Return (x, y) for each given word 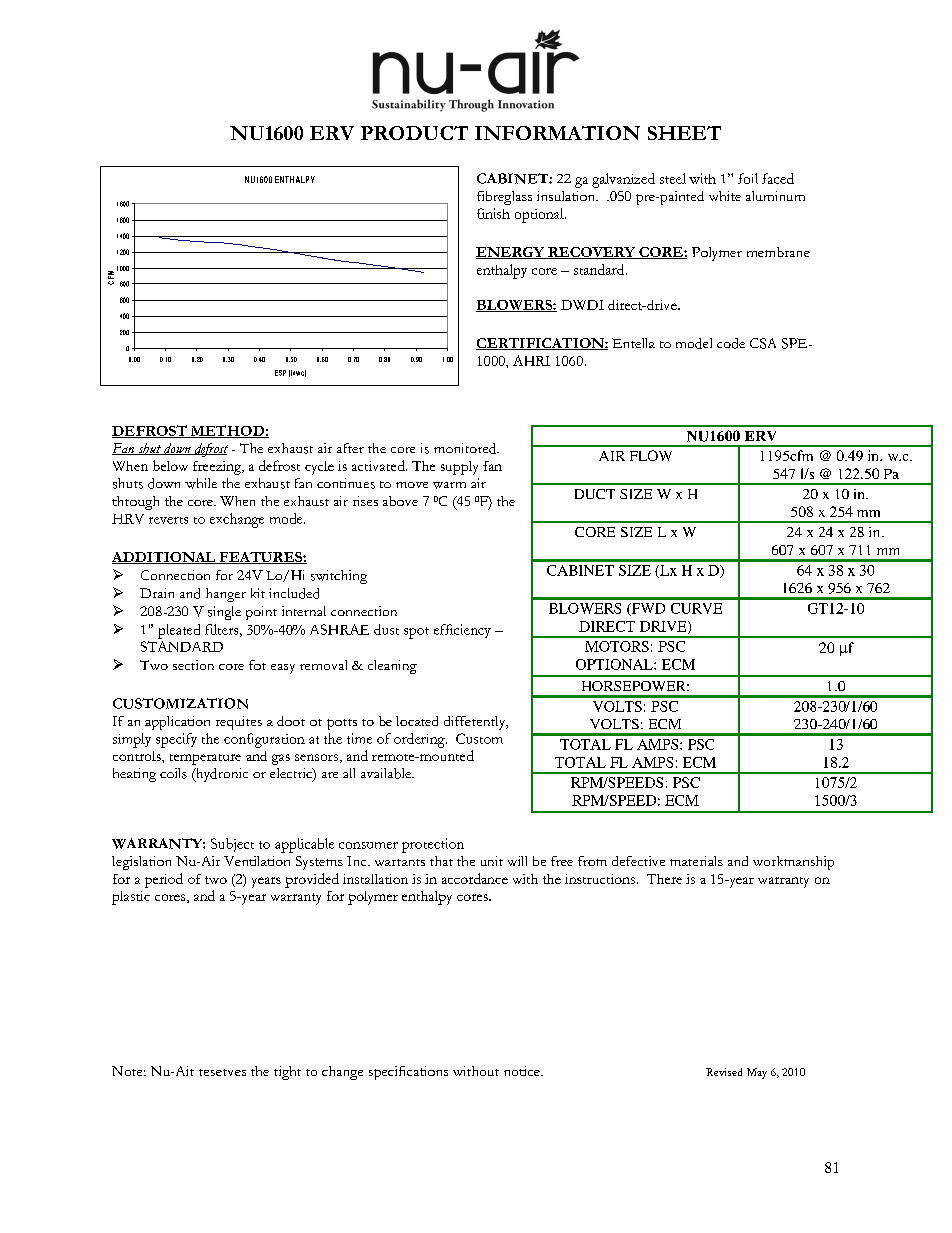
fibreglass (504, 198)
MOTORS (617, 646)
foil (748, 178)
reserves (222, 1072)
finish (493, 213)
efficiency (462, 631)
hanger (226, 595)
